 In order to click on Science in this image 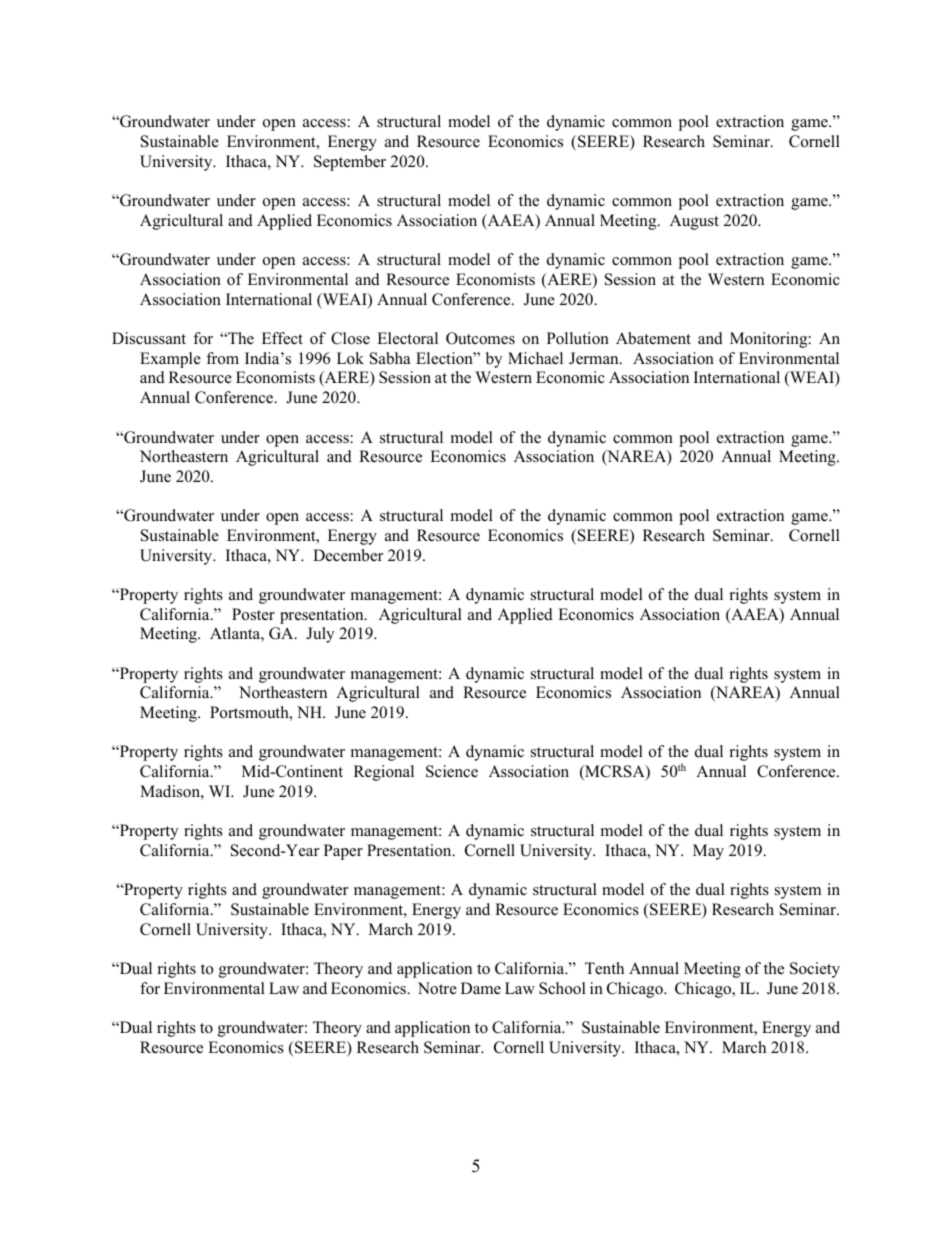, I will do `click(452, 771)`.
